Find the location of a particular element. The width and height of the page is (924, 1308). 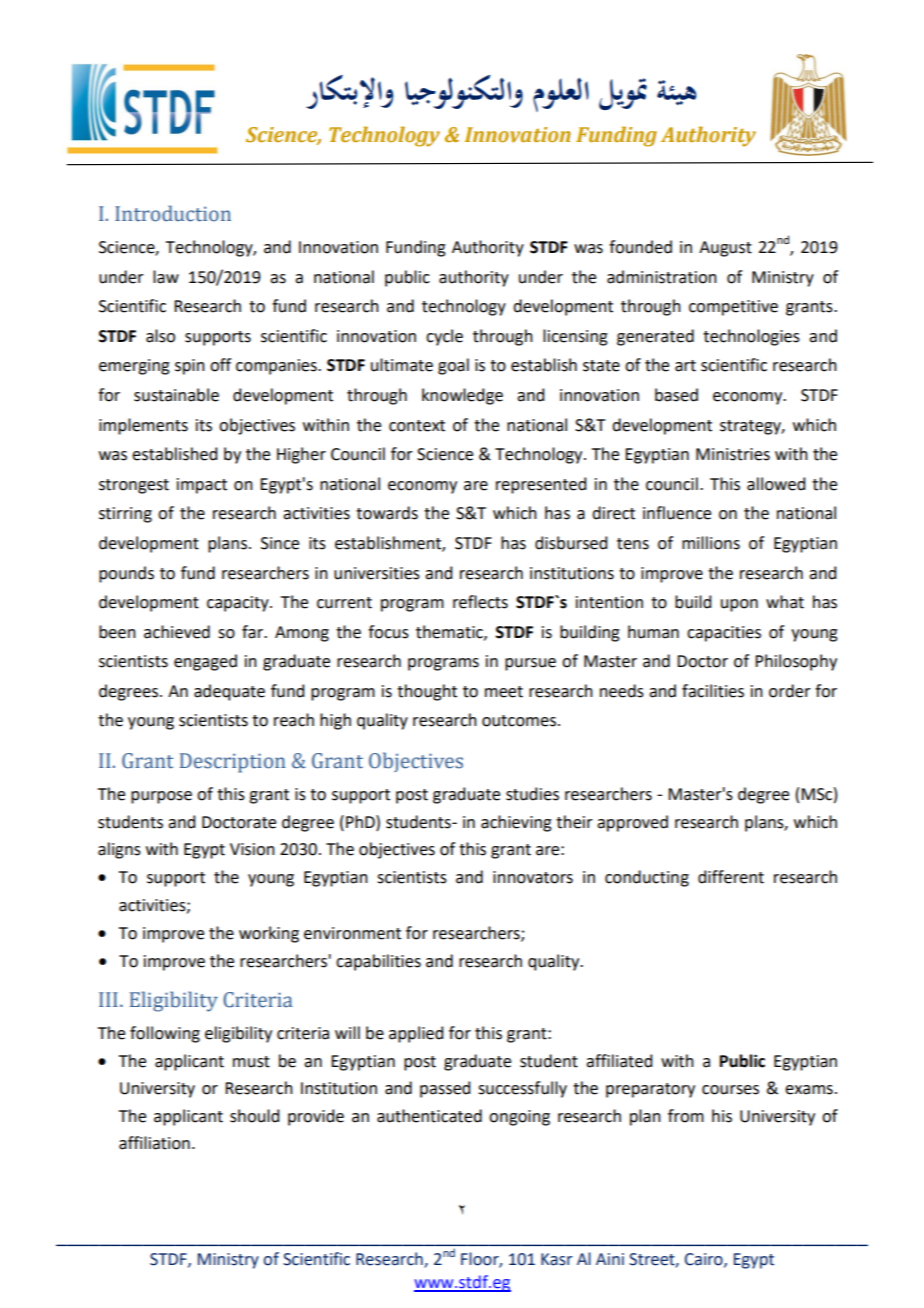

cycle is located at coordinates (444, 337).
